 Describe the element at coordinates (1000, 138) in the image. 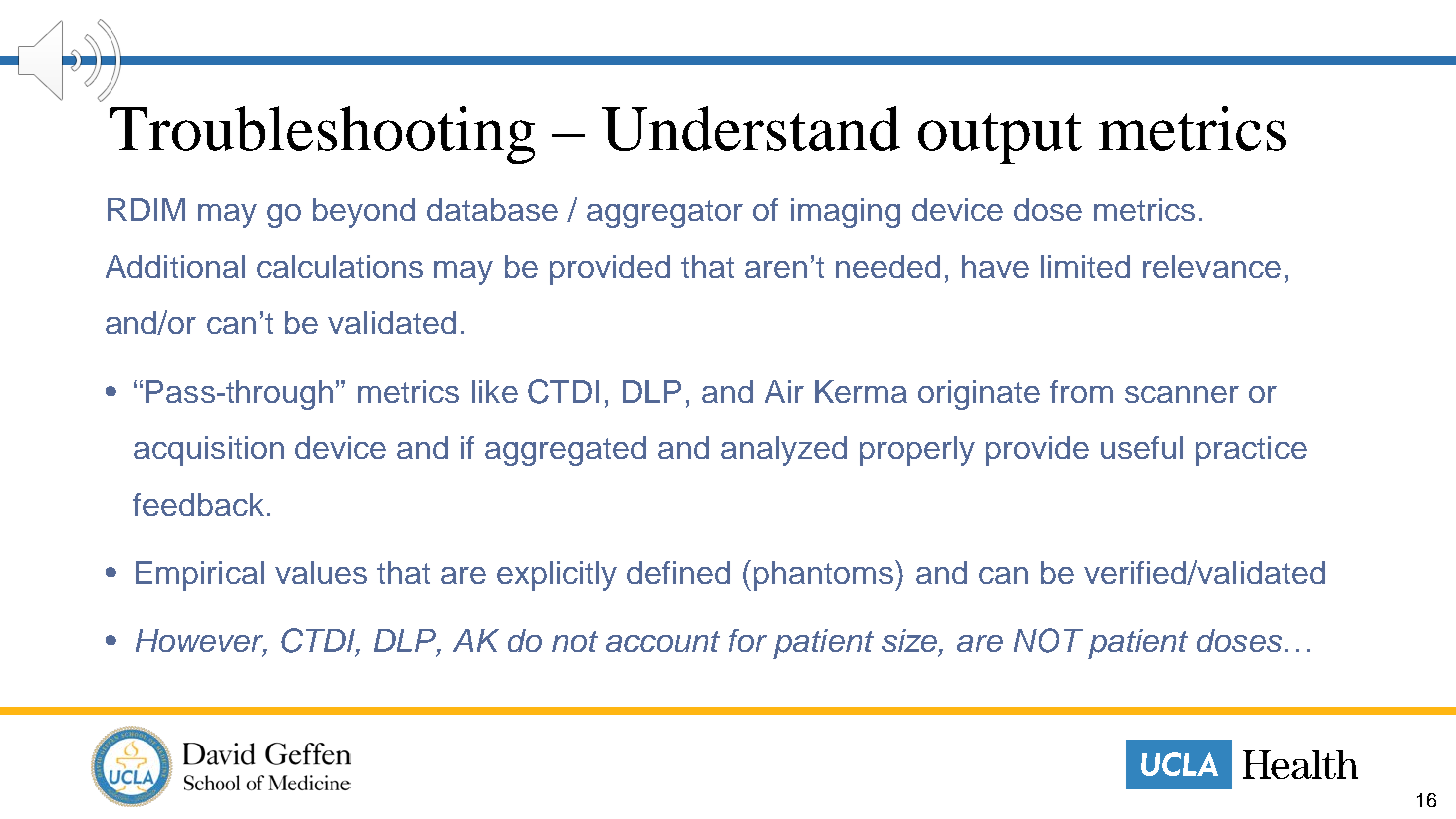

I see `output` at that location.
